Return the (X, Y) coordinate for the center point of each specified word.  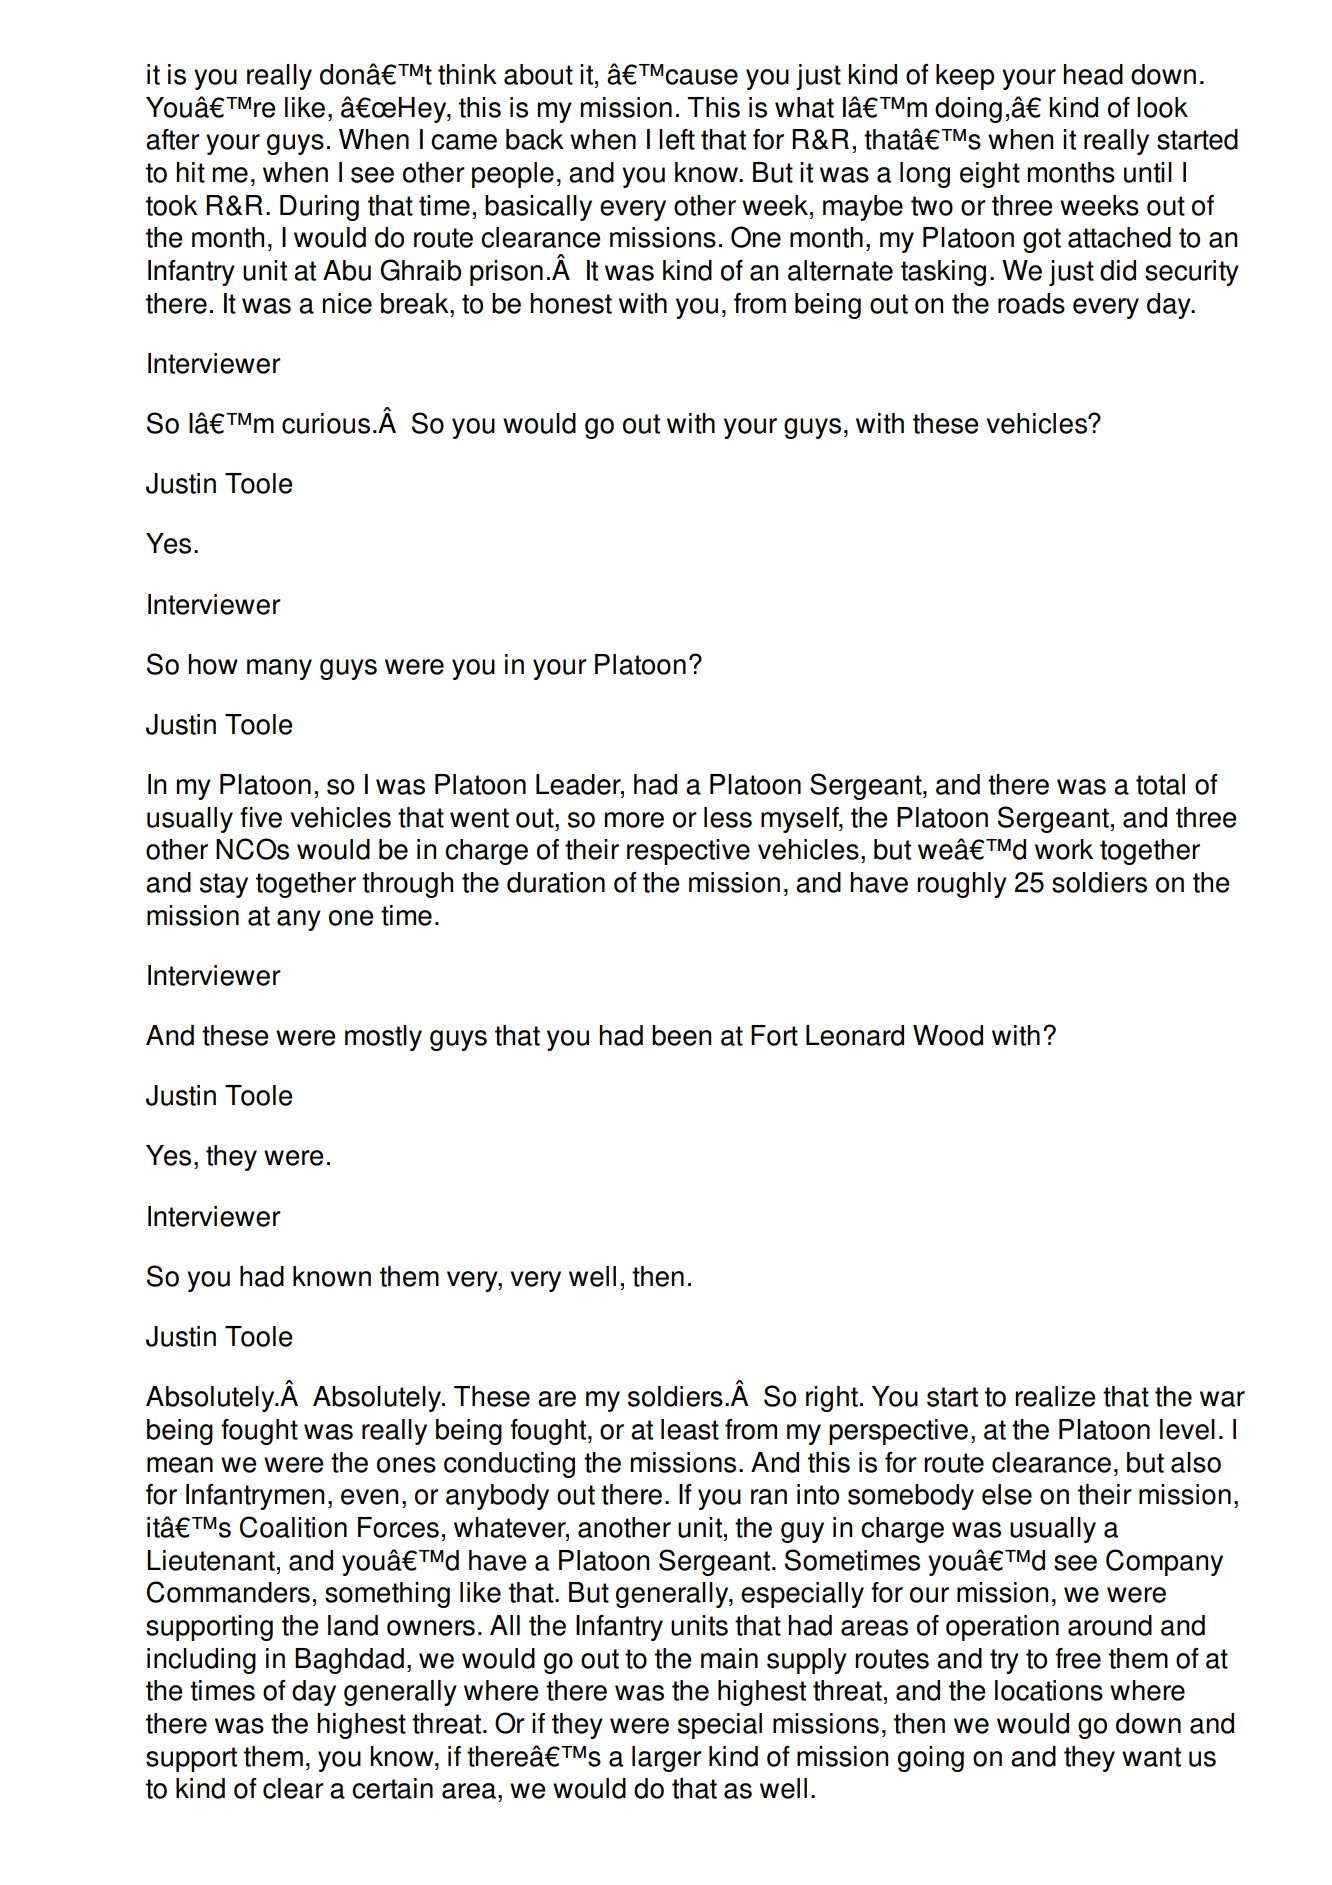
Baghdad (349, 1661)
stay (224, 885)
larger (667, 1759)
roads (1031, 303)
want (1151, 1757)
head (1093, 74)
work (1064, 849)
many (279, 669)
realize (1055, 1396)
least (690, 1429)
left (677, 139)
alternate (840, 270)
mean (180, 1465)
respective (688, 852)
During (319, 208)
